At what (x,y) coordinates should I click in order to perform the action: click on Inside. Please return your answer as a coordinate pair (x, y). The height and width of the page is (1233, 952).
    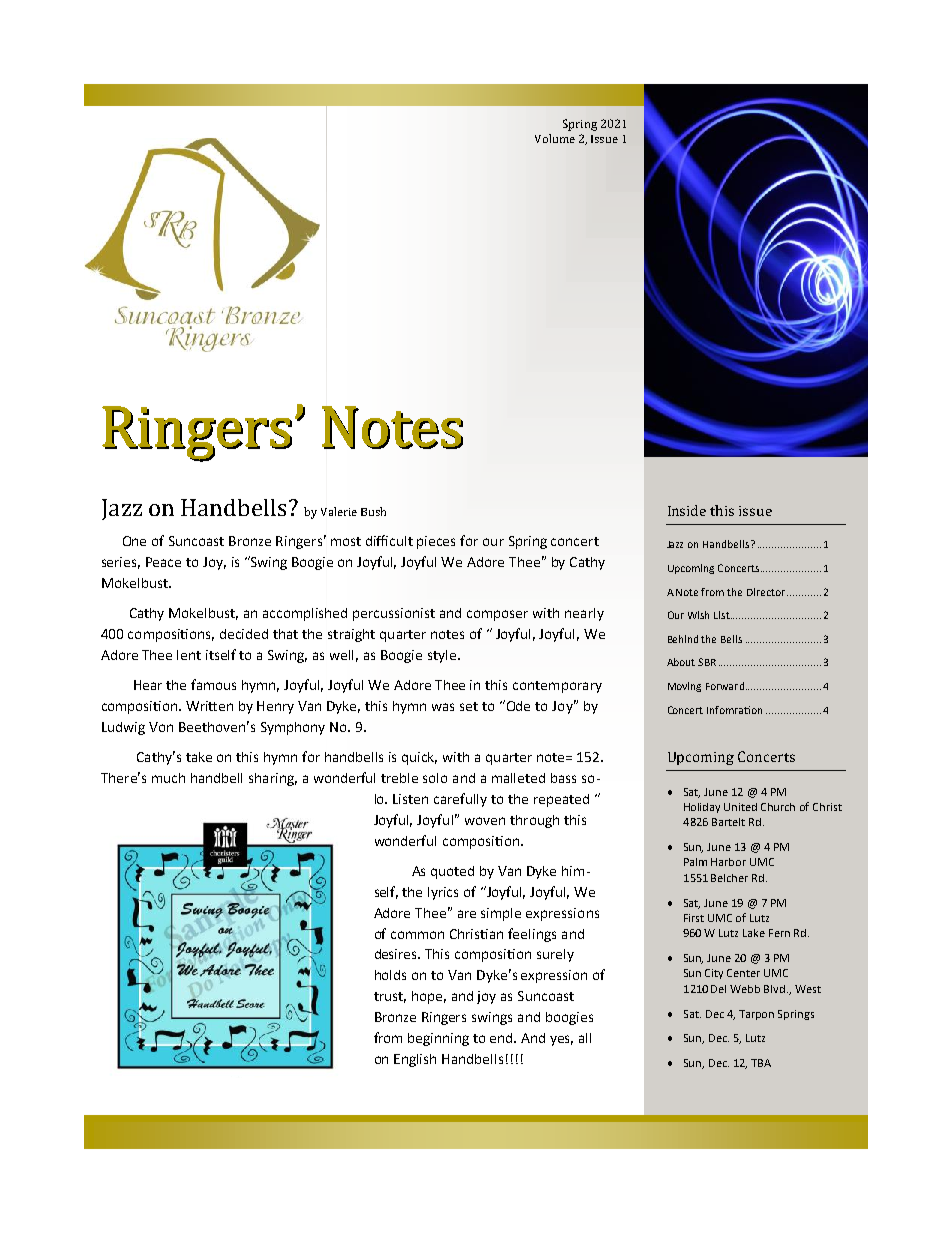
    Looking at the image, I should click on (687, 510).
